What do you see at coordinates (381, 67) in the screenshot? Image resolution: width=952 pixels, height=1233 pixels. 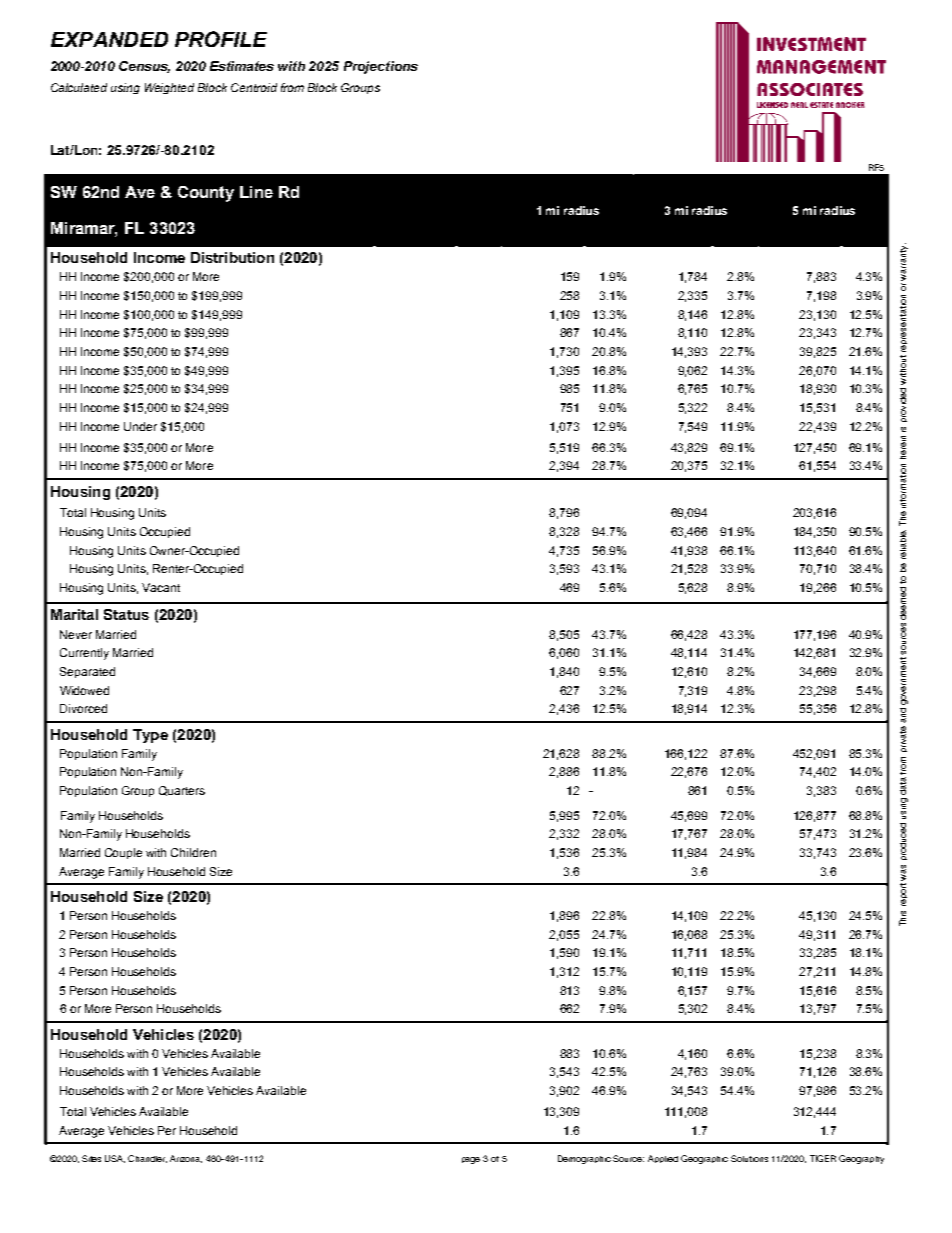 I see `Projections` at bounding box center [381, 67].
